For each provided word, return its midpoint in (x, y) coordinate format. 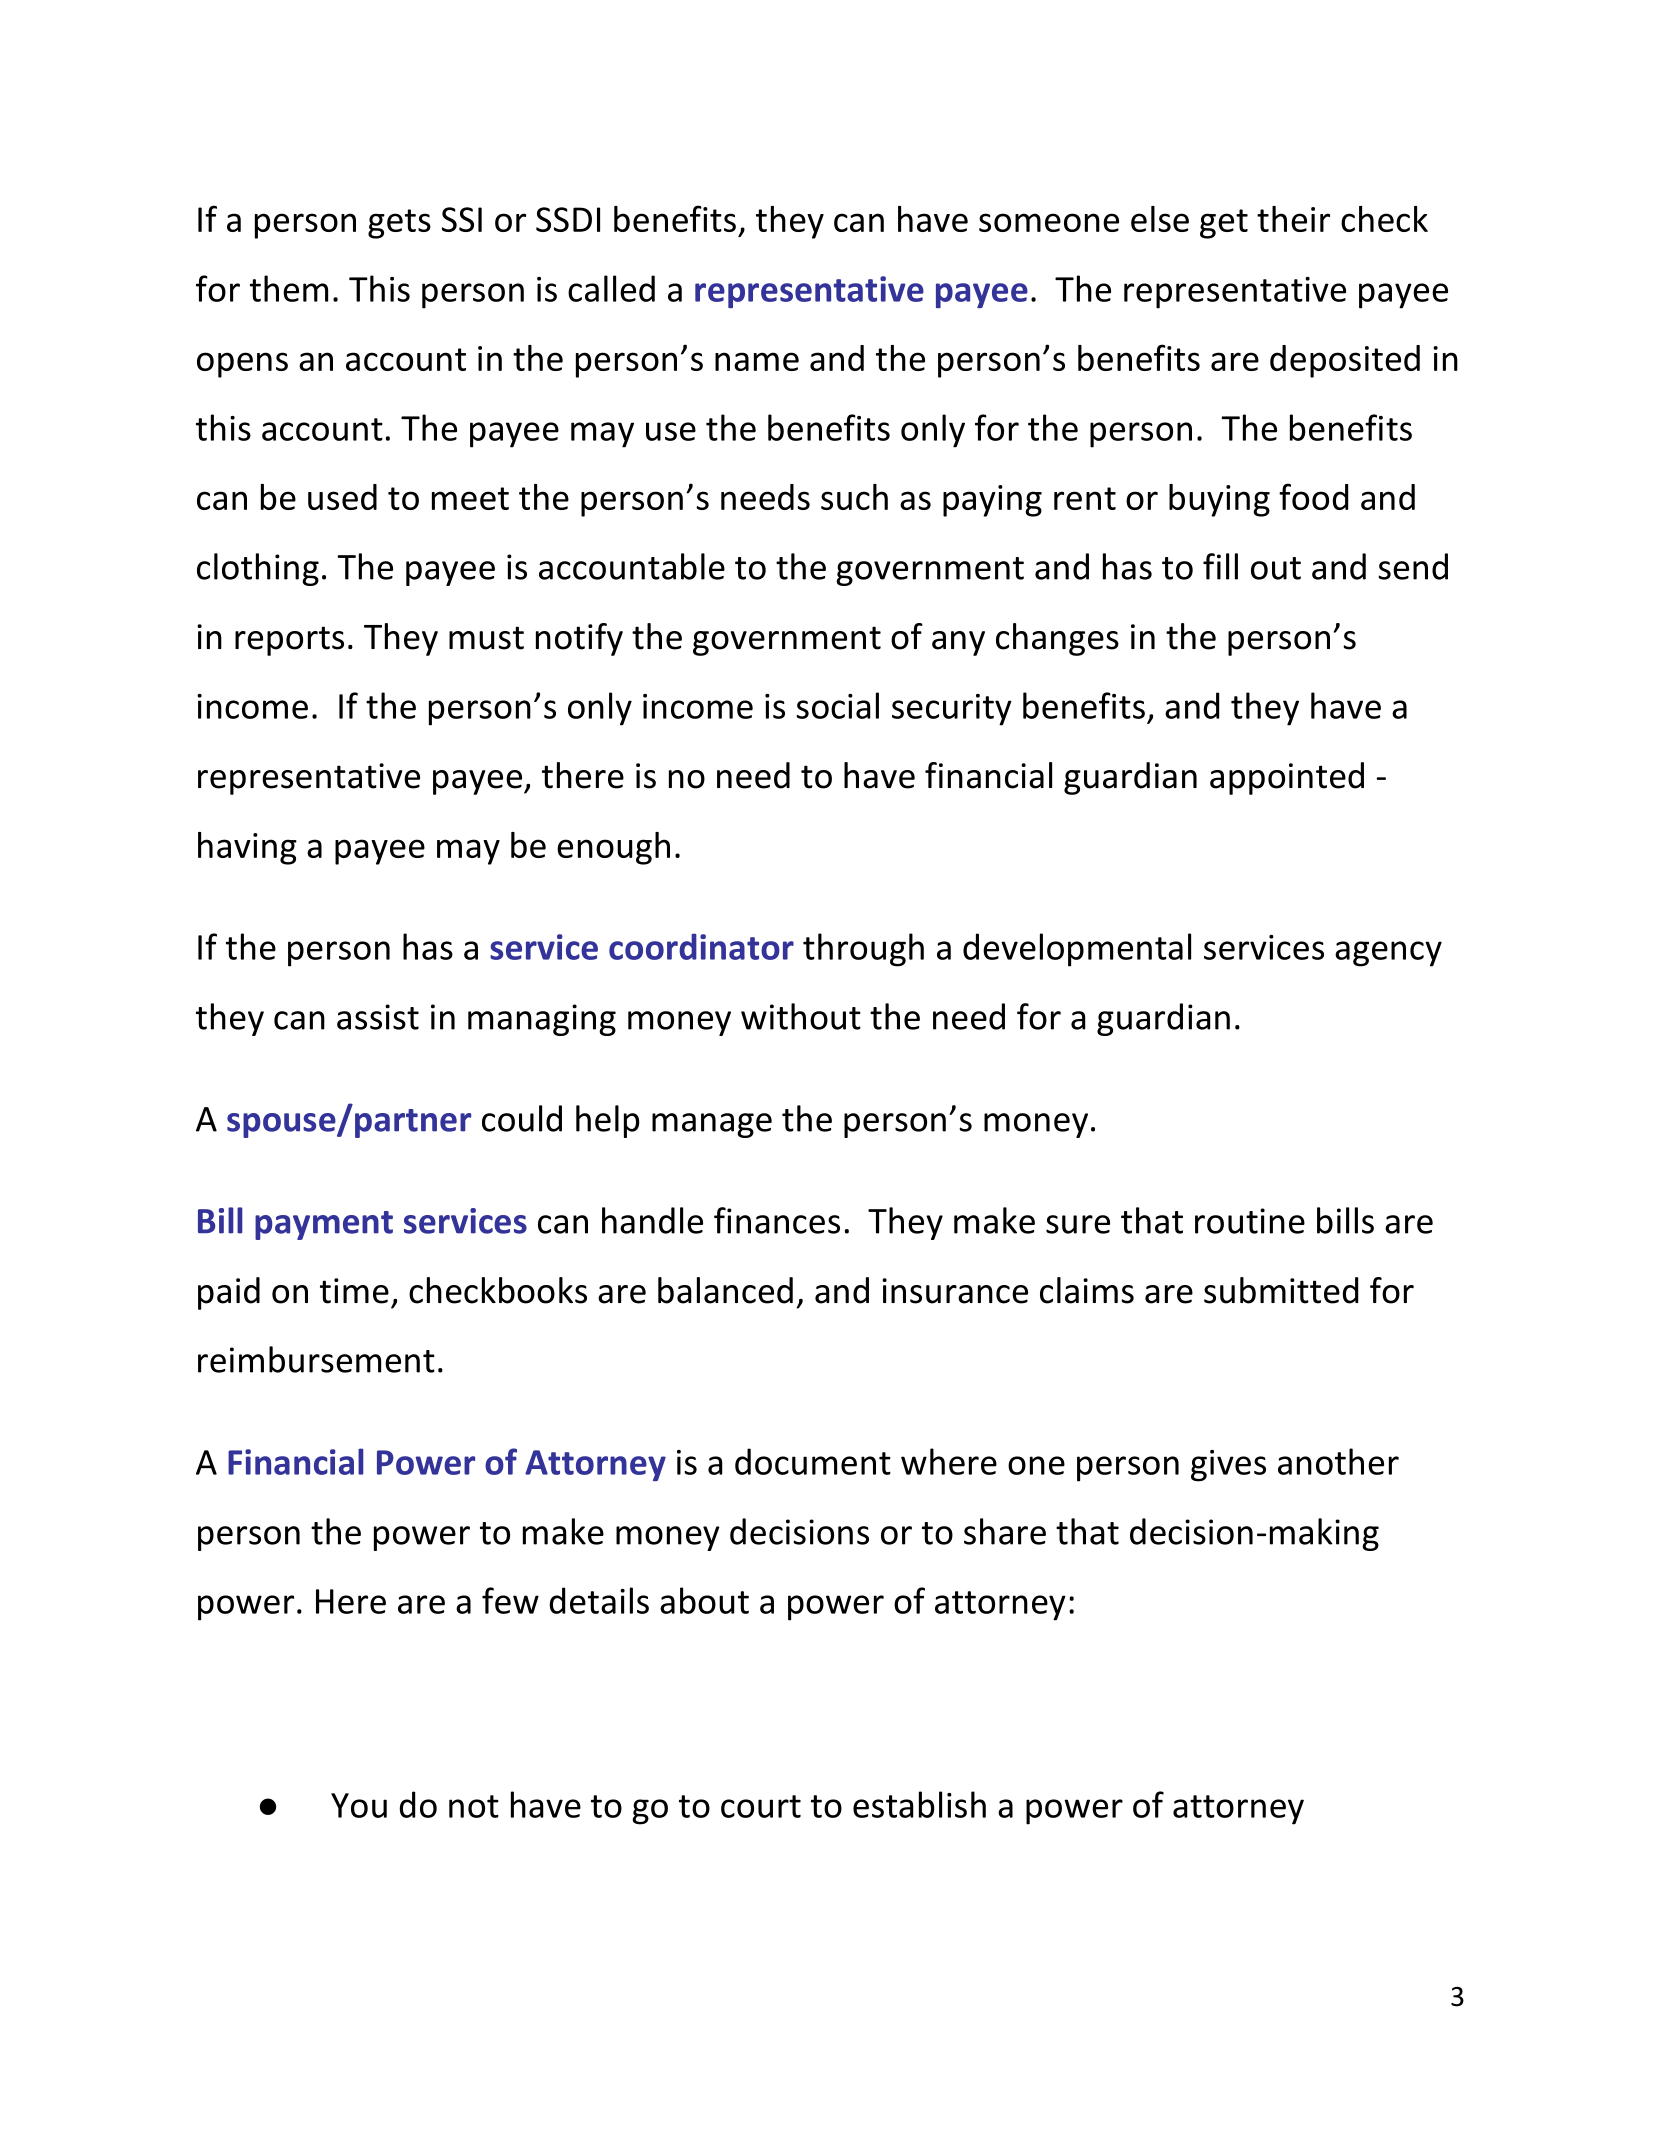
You (359, 1805)
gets (399, 224)
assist (378, 1017)
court (761, 1806)
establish (919, 1804)
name (757, 361)
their (1293, 219)
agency (1388, 954)
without (801, 1016)
